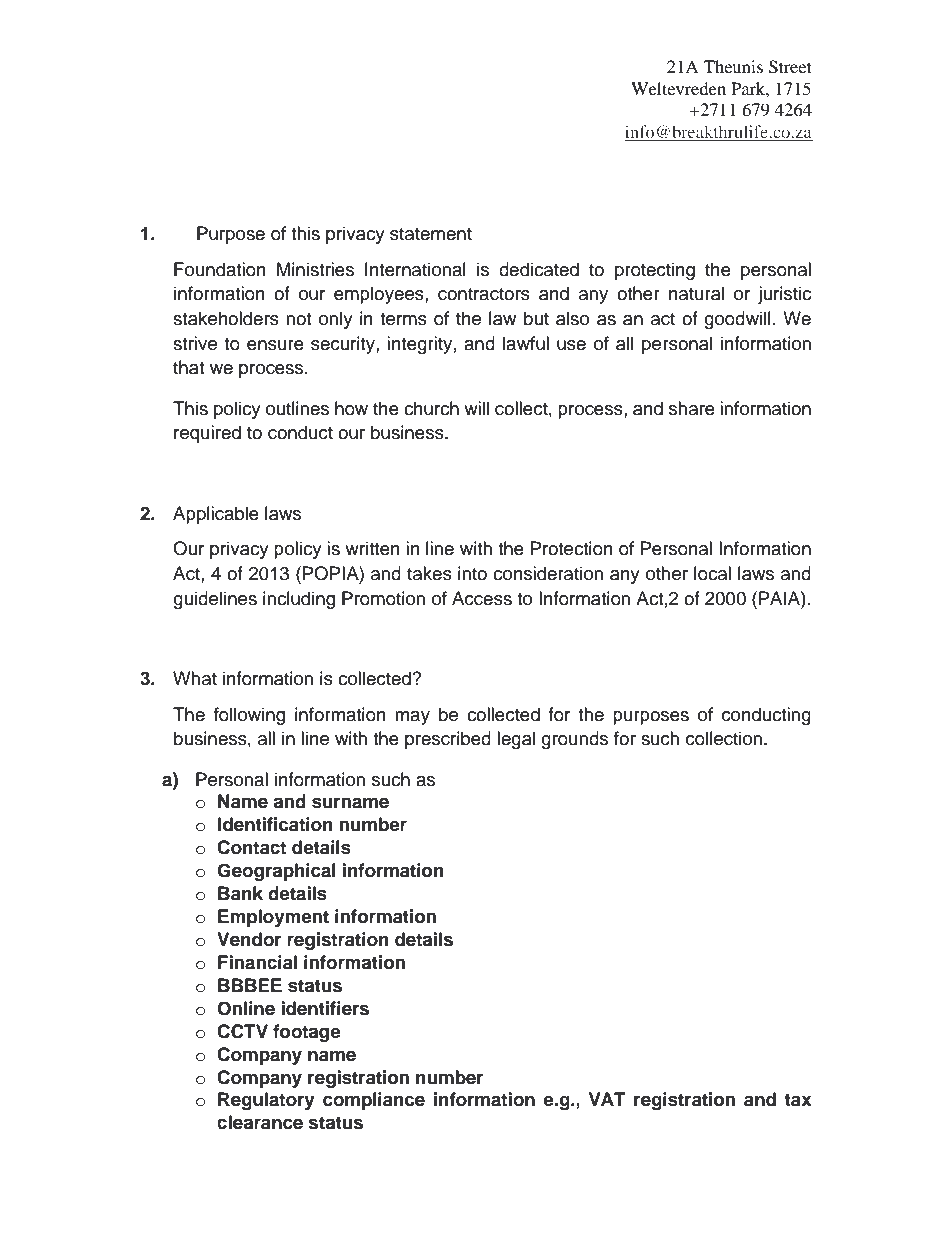 The width and height of the screenshot is (952, 1233). What do you see at coordinates (712, 573) in the screenshot?
I see `local` at bounding box center [712, 573].
